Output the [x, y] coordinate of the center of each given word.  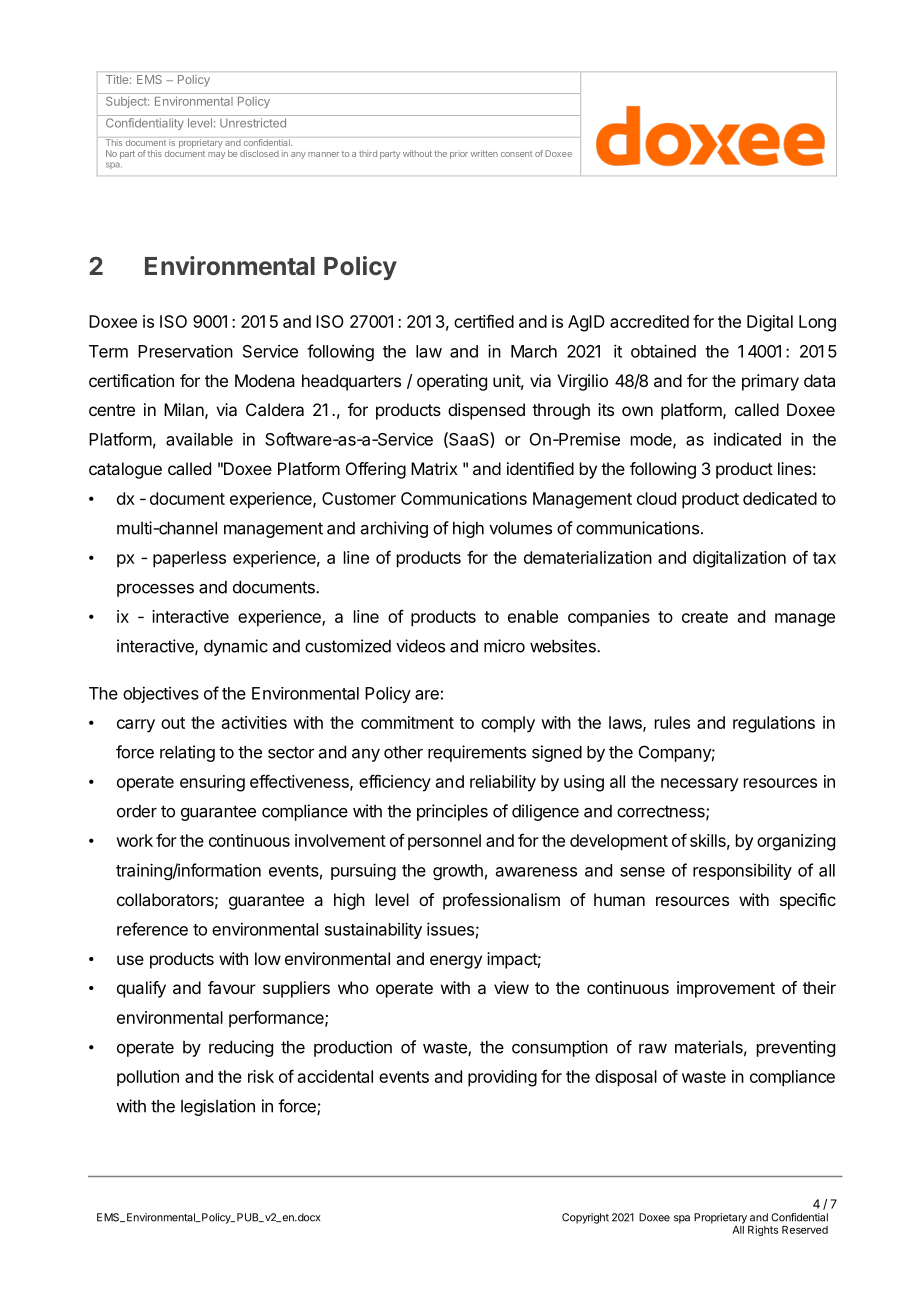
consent [516, 154]
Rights [763, 1230]
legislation [218, 1107]
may [216, 155]
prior [459, 154]
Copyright [585, 1218]
